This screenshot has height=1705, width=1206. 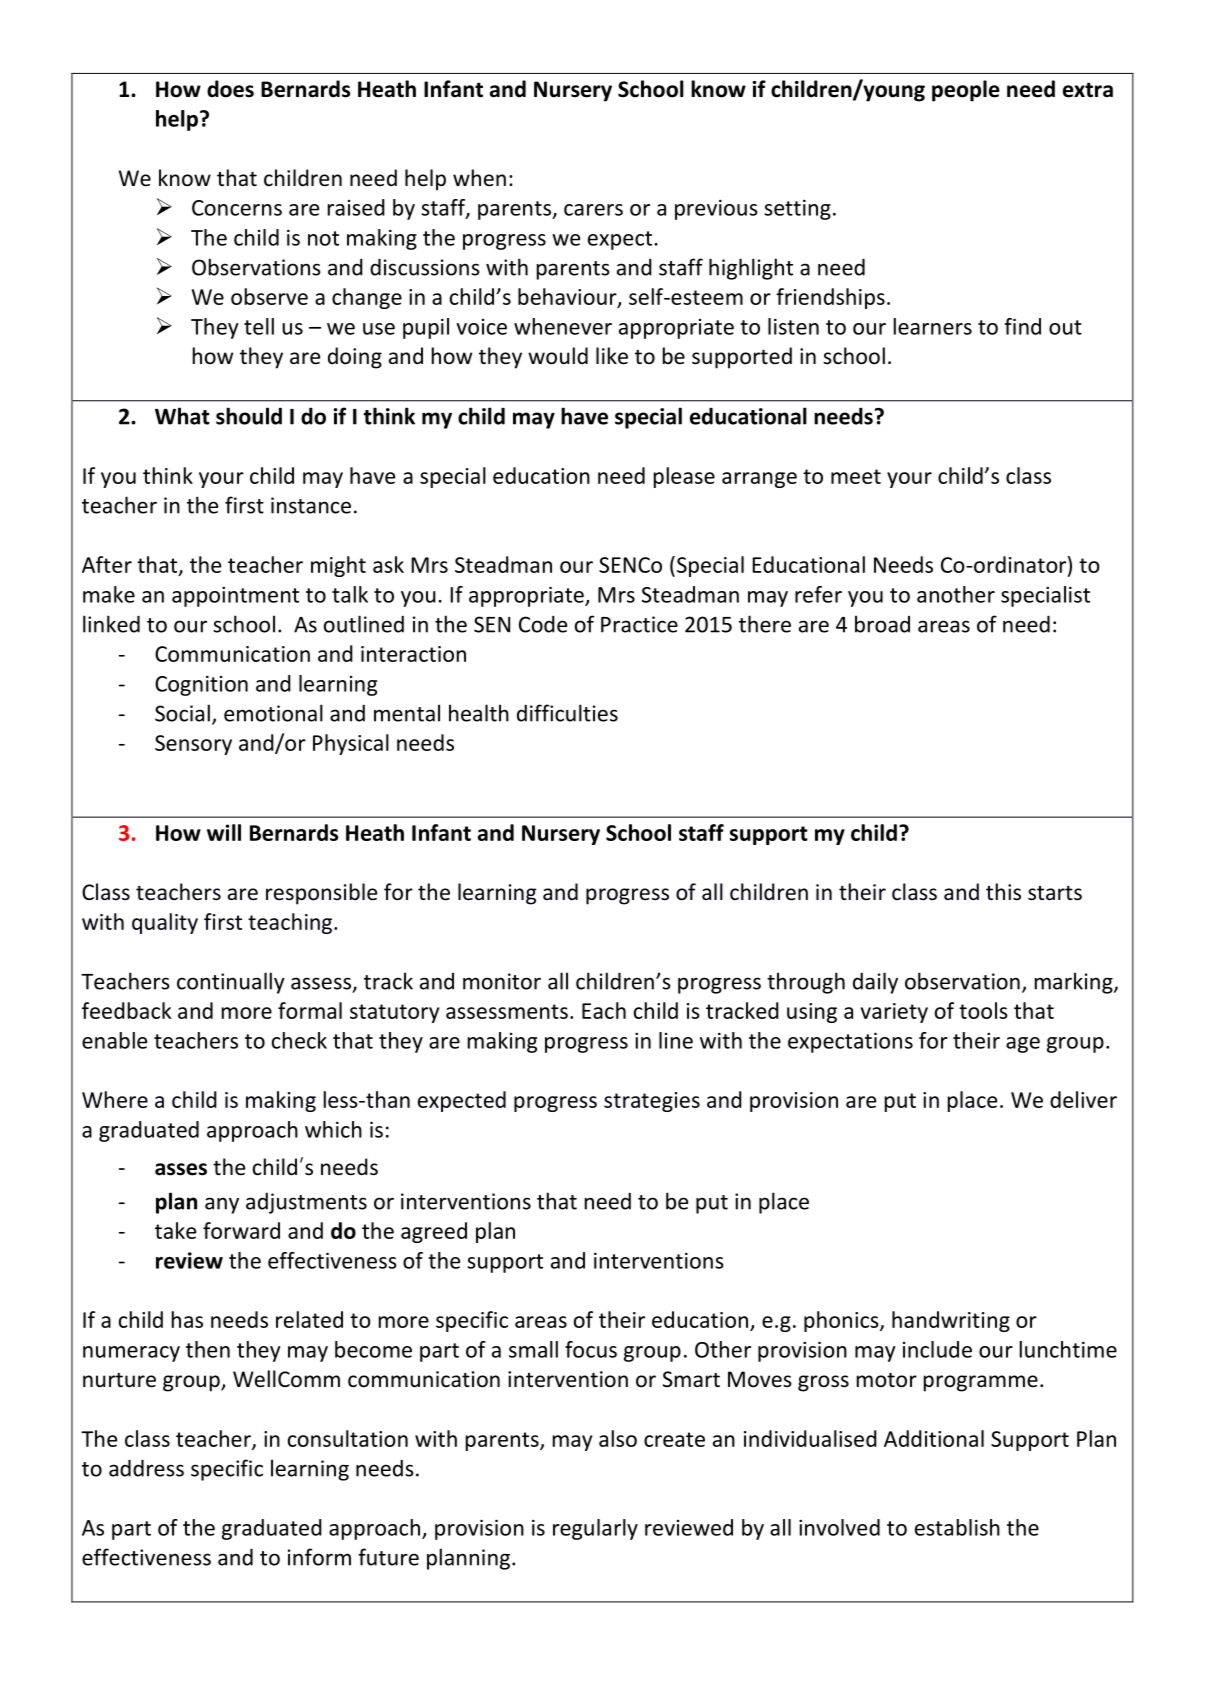 What do you see at coordinates (1003, 892) in the screenshot?
I see `this` at bounding box center [1003, 892].
